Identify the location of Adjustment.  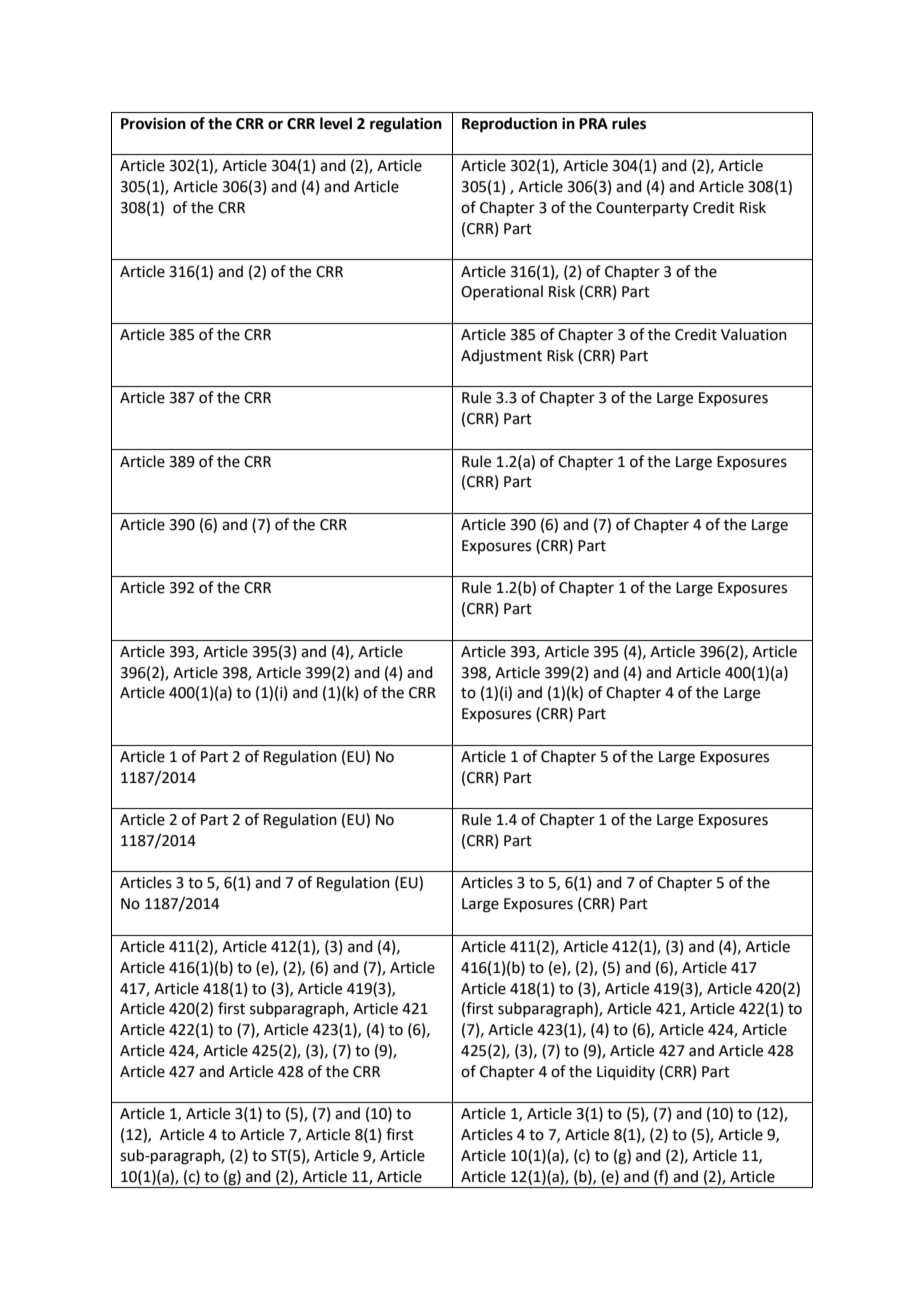
(501, 357).
